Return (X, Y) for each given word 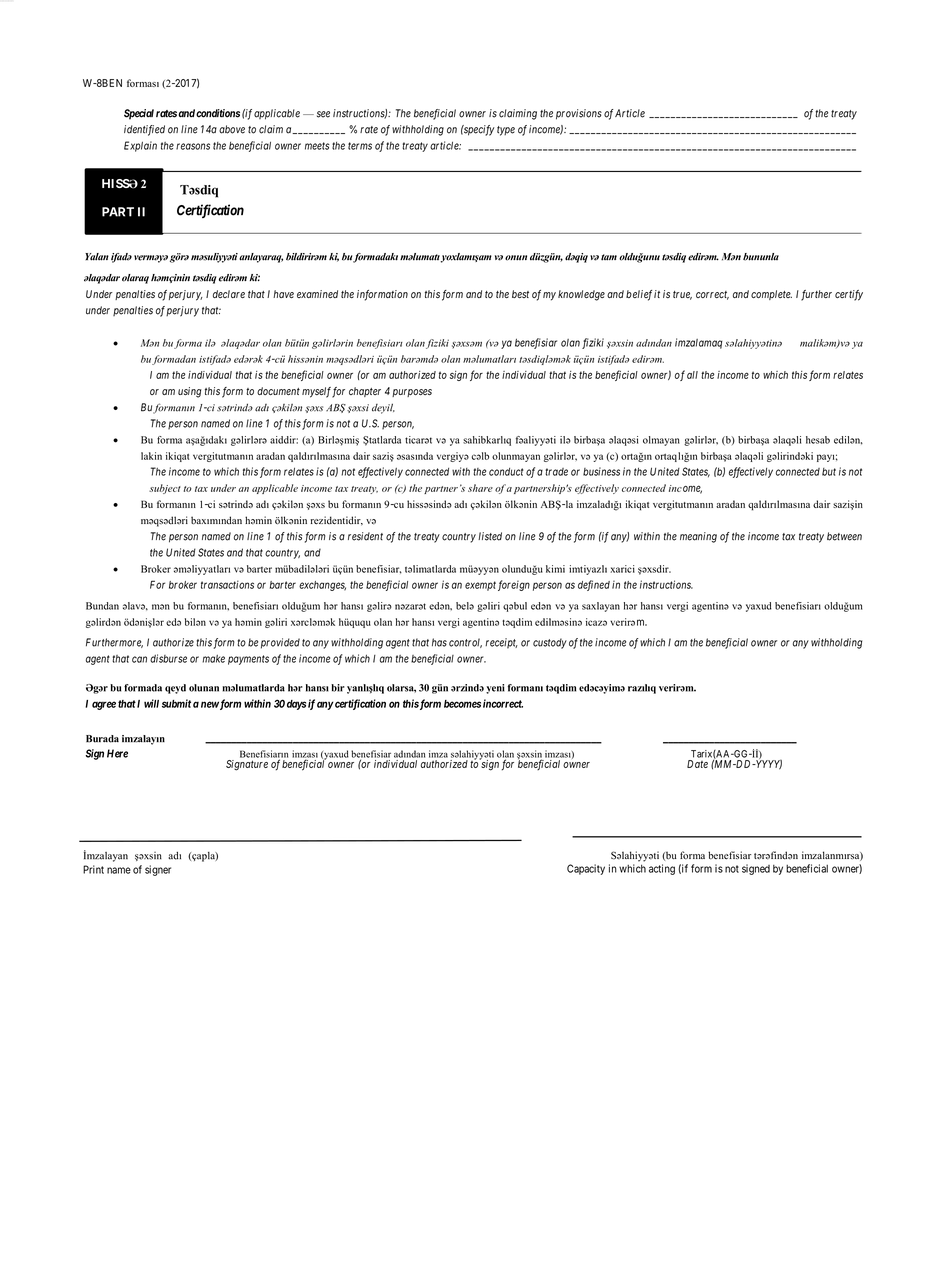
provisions (579, 114)
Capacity (586, 869)
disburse (168, 658)
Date (697, 764)
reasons (193, 146)
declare (229, 294)
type (506, 131)
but (829, 472)
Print (93, 869)
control (465, 643)
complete (771, 295)
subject (165, 489)
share (480, 488)
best (520, 294)
